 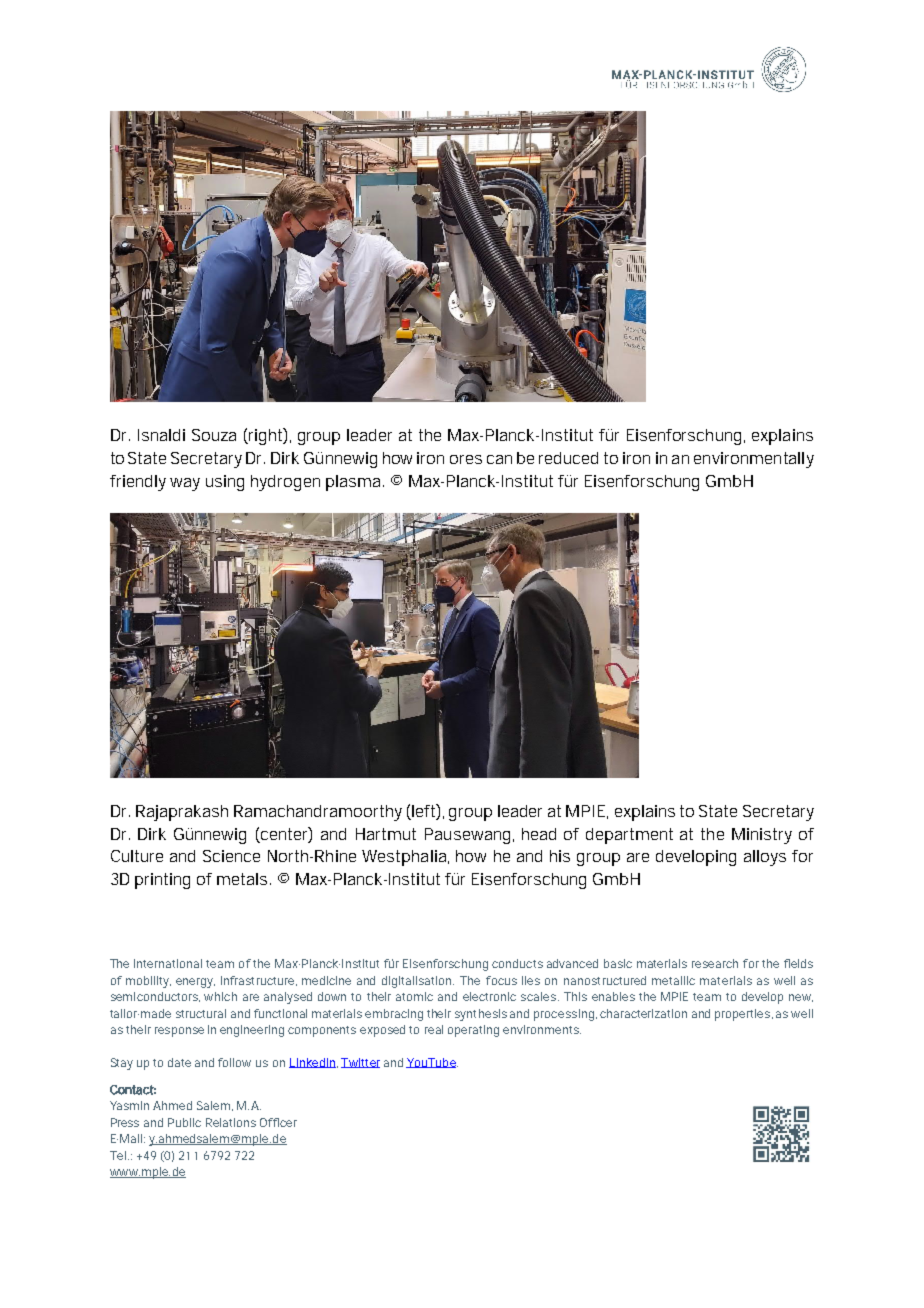 I want to click on ores, so click(x=466, y=459).
